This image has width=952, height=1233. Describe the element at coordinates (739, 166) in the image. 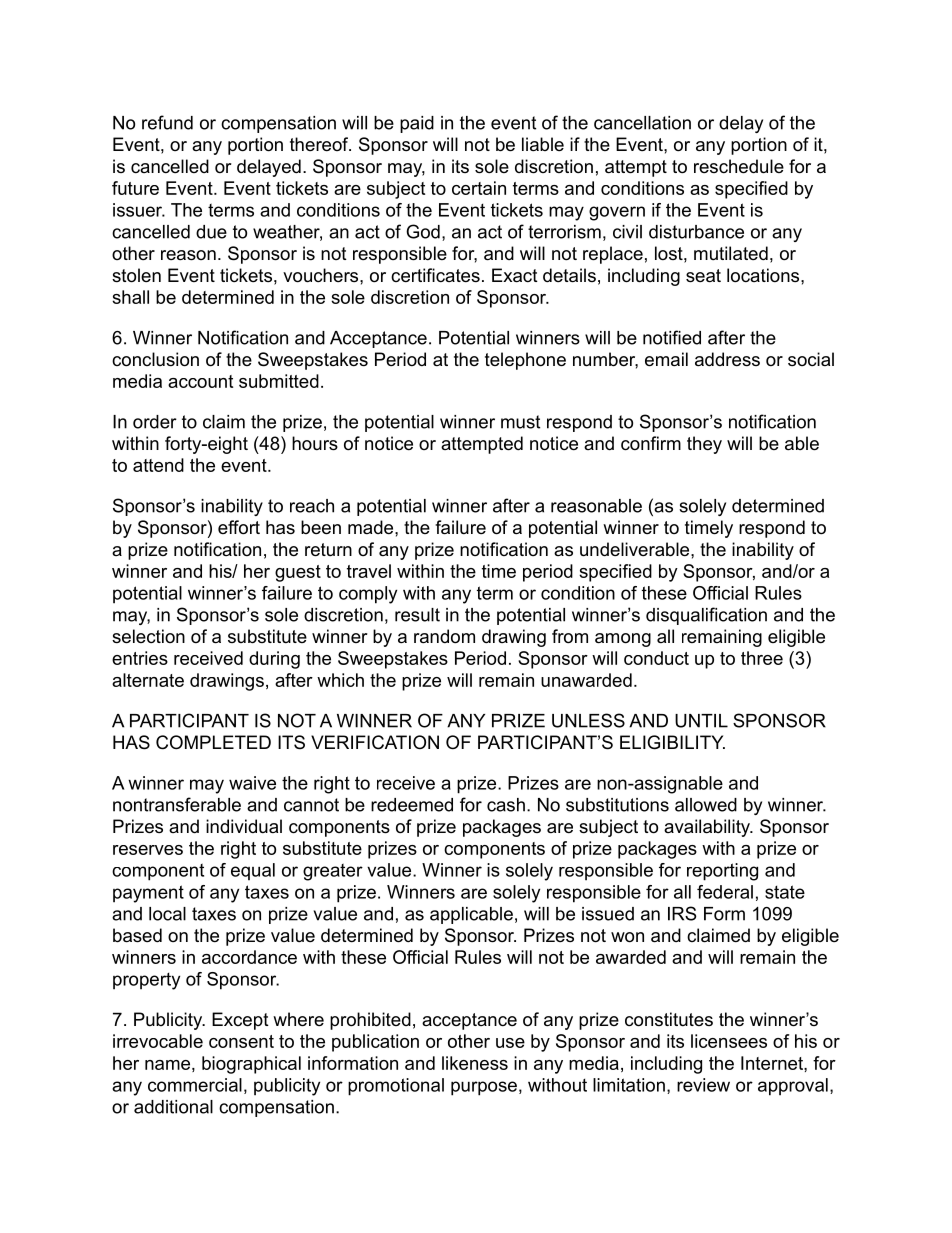

I see `reschedule` at that location.
